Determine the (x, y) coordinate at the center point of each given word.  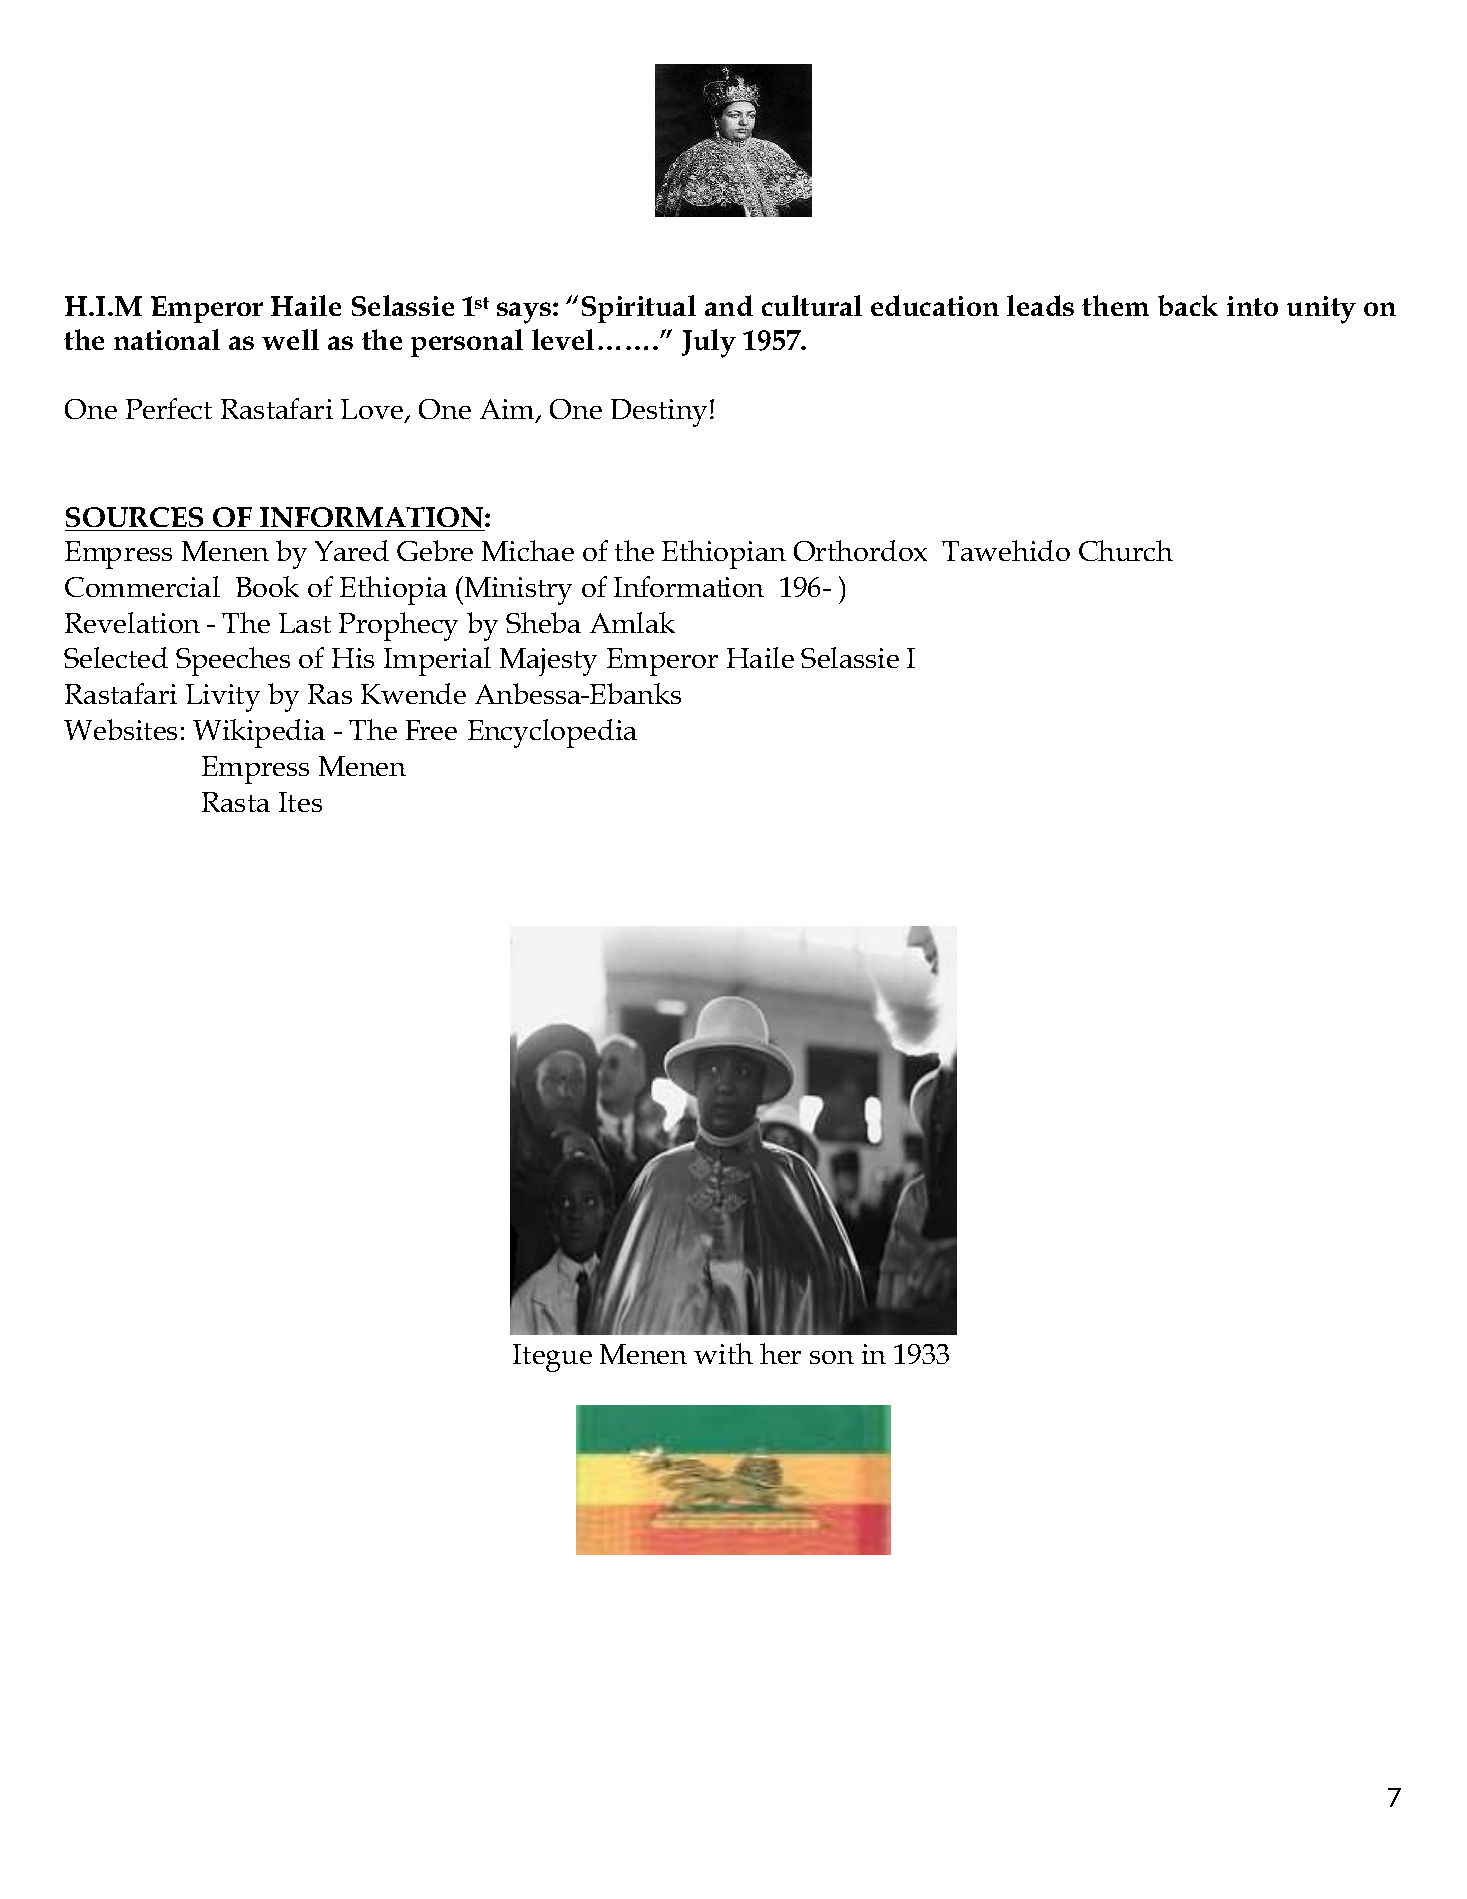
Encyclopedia (552, 733)
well (290, 339)
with (723, 1353)
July (709, 343)
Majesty (548, 662)
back (1188, 305)
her (780, 1353)
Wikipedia (259, 733)
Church (1126, 550)
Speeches (233, 661)
